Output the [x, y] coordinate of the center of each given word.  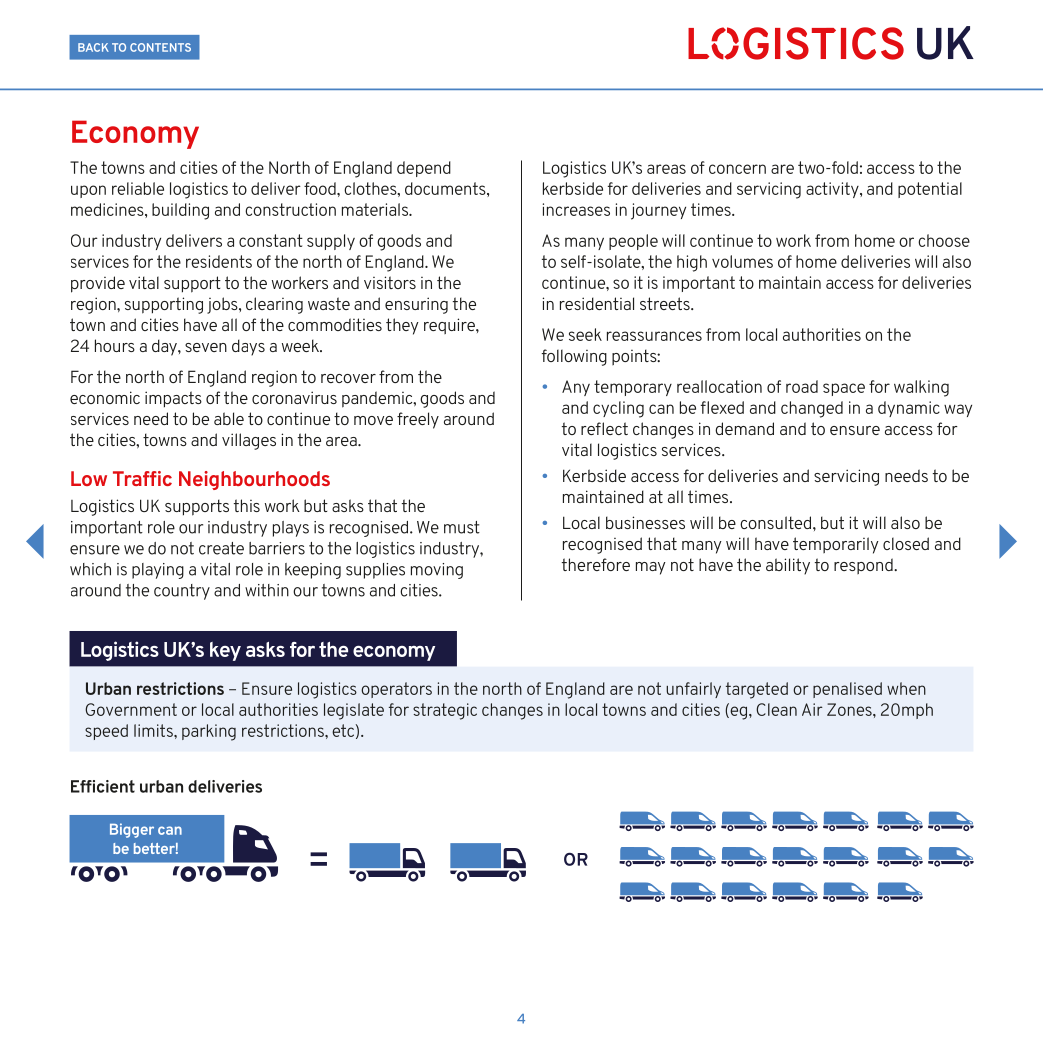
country [182, 592]
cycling [618, 409]
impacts [173, 399]
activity [833, 190]
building [180, 211]
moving [437, 571]
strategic [445, 711]
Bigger [132, 830]
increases [576, 209]
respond [864, 566]
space [844, 389]
